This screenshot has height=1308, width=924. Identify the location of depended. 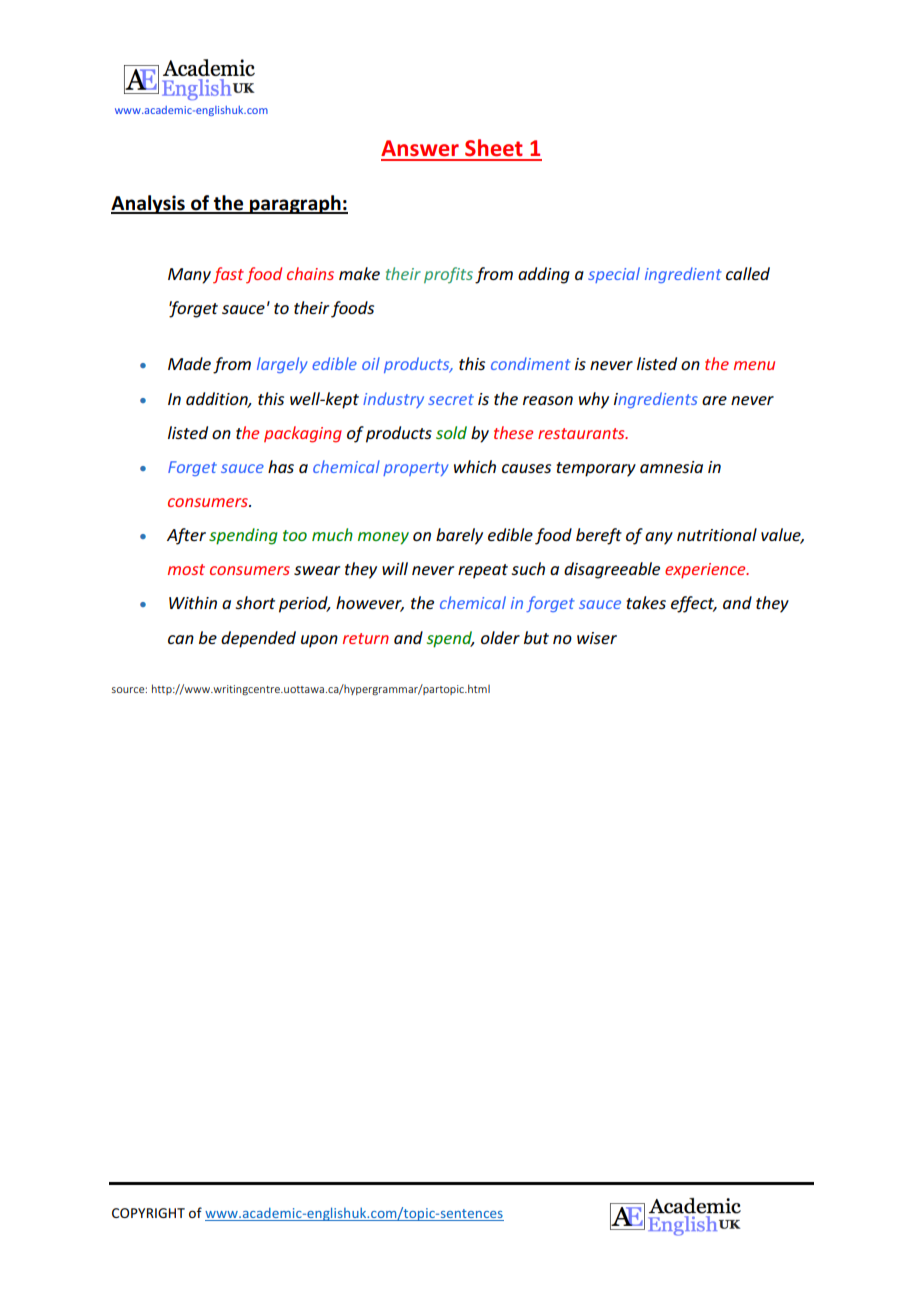
(258, 639).
